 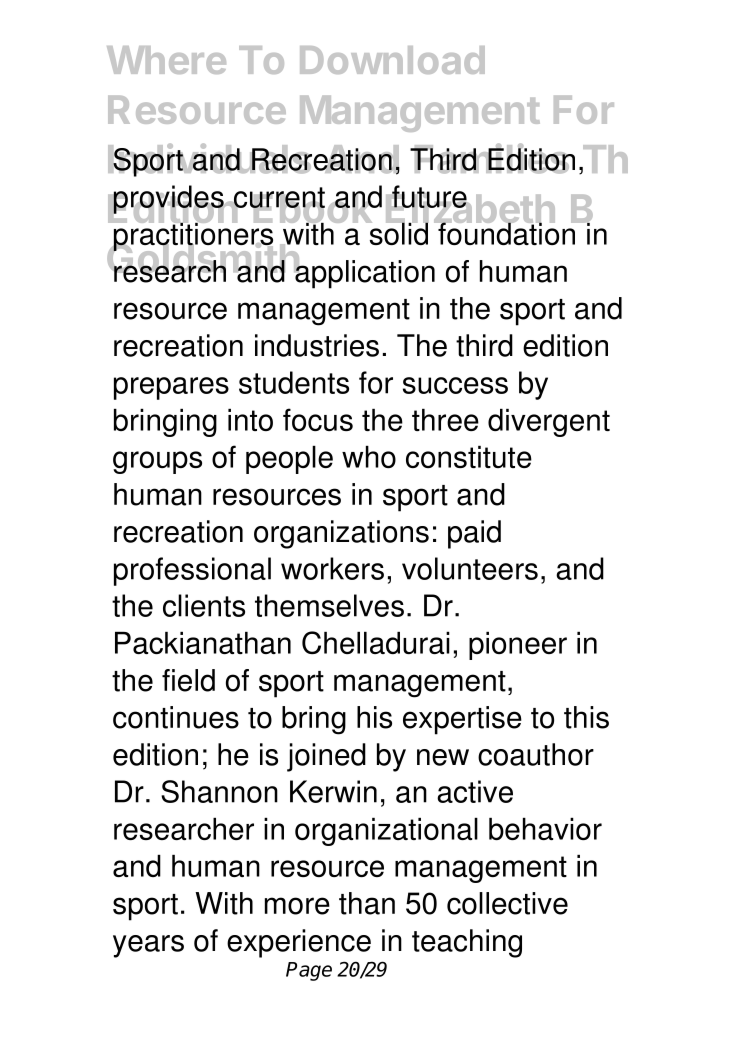 I want to click on organizations, so click(x=341, y=534).
